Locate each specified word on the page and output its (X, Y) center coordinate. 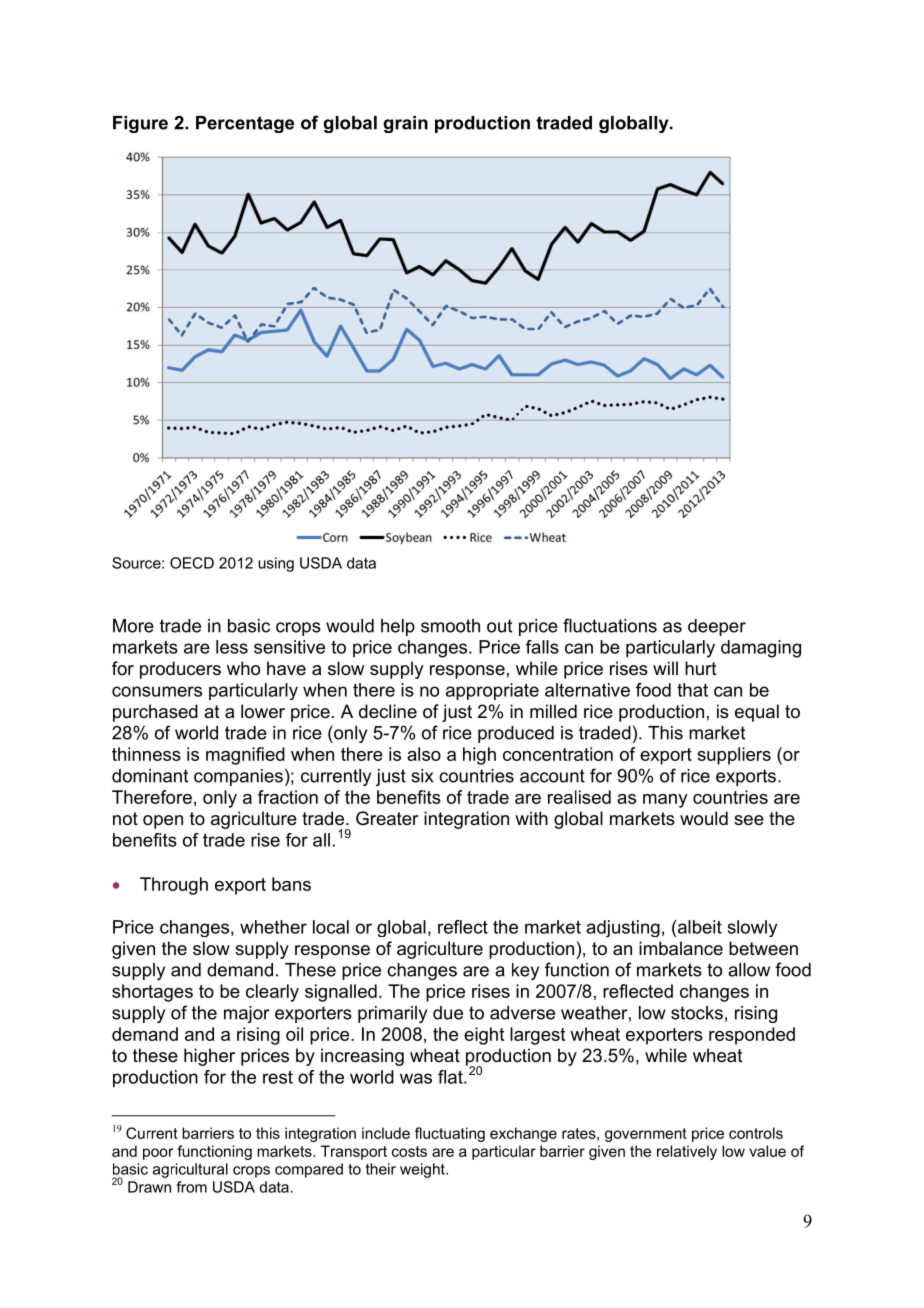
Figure (140, 124)
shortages (152, 993)
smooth (450, 626)
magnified (245, 756)
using (276, 564)
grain (405, 124)
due (448, 1013)
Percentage (245, 124)
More (133, 626)
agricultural (190, 1170)
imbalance (681, 948)
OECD (192, 563)
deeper (717, 627)
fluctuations (610, 625)
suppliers (734, 756)
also (424, 754)
